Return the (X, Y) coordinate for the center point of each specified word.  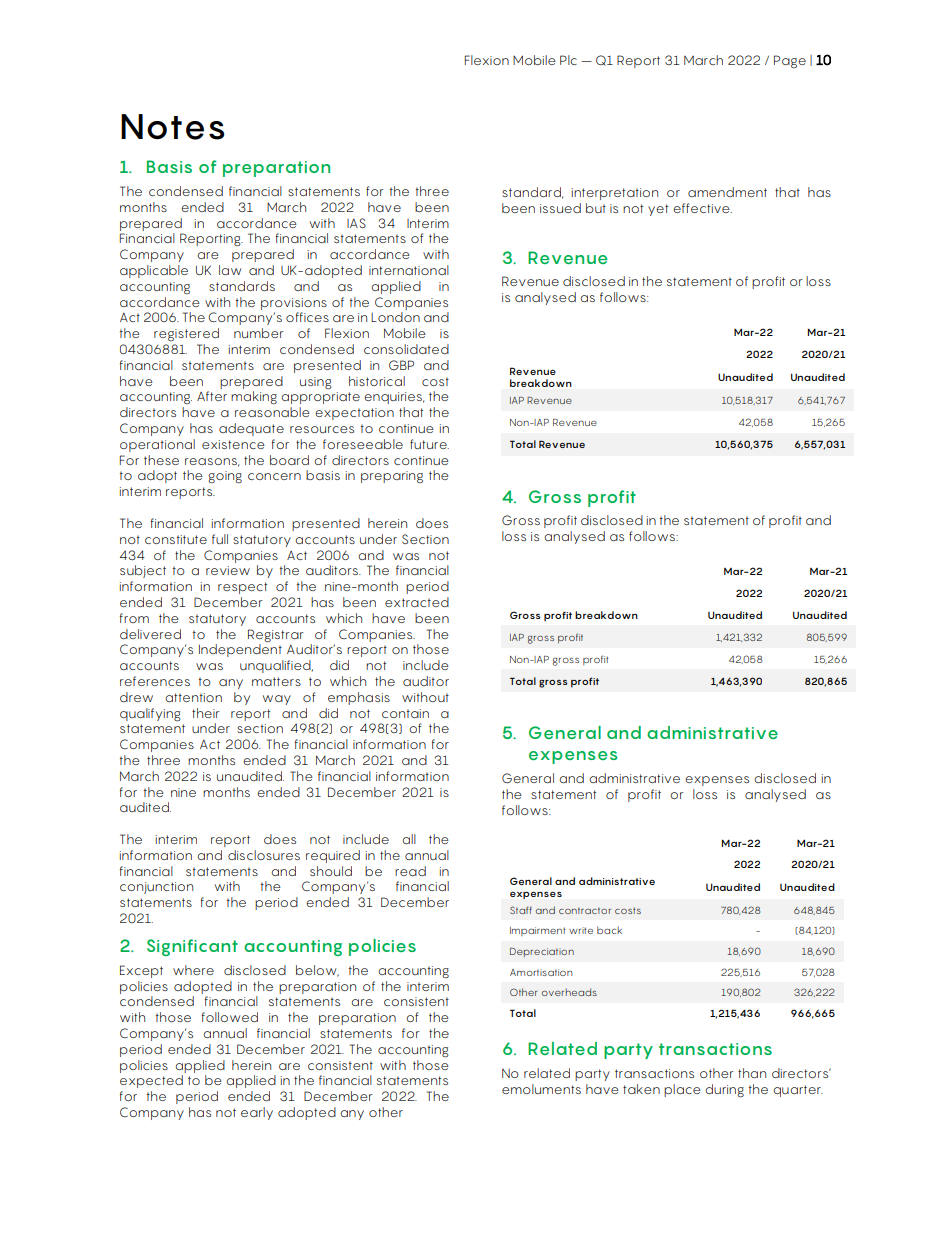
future (429, 444)
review (228, 570)
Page (790, 61)
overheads (569, 992)
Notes (173, 127)
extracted (417, 602)
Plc (568, 60)
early (257, 1113)
